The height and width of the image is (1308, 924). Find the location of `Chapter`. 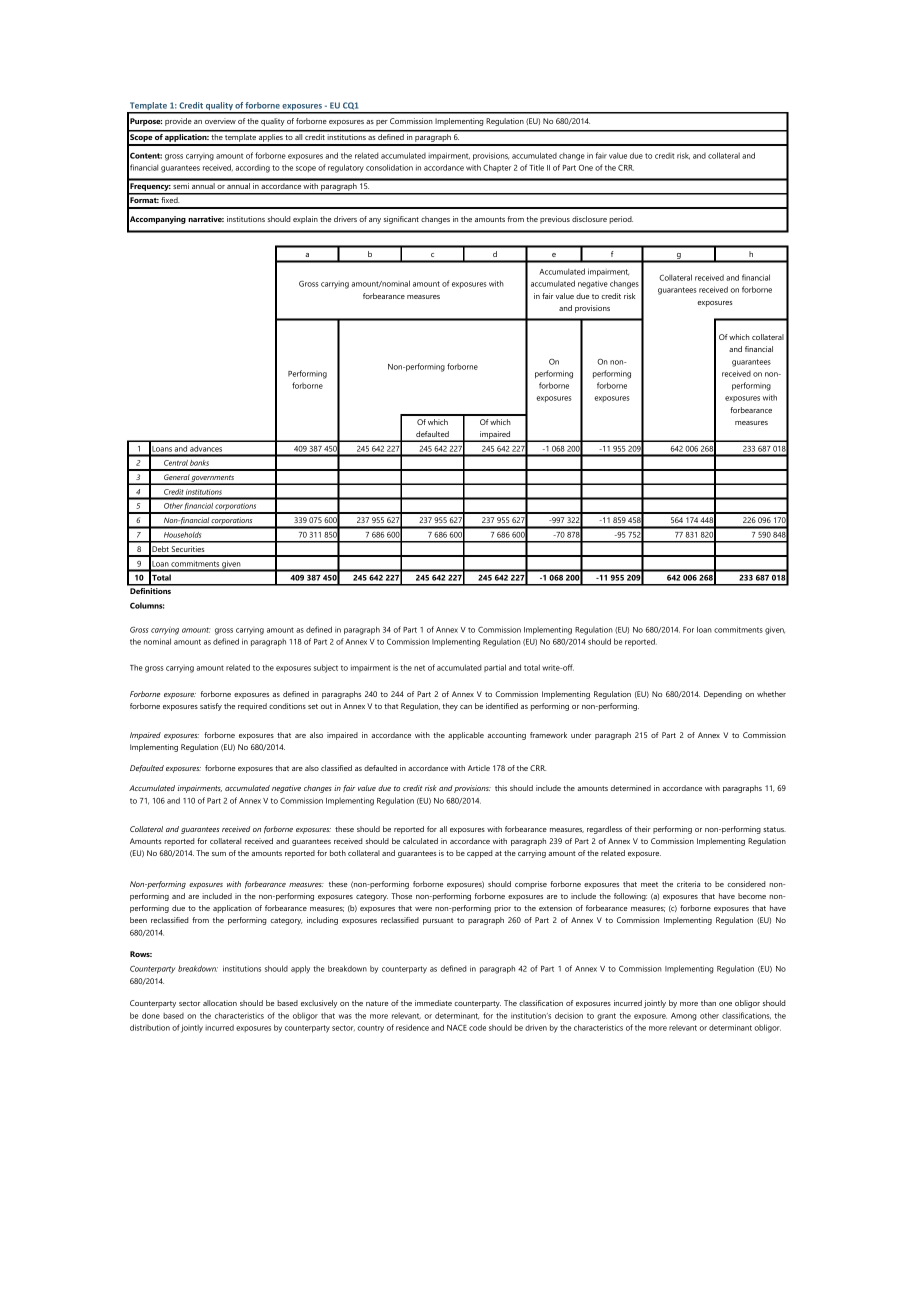

Chapter is located at coordinates (497, 168).
